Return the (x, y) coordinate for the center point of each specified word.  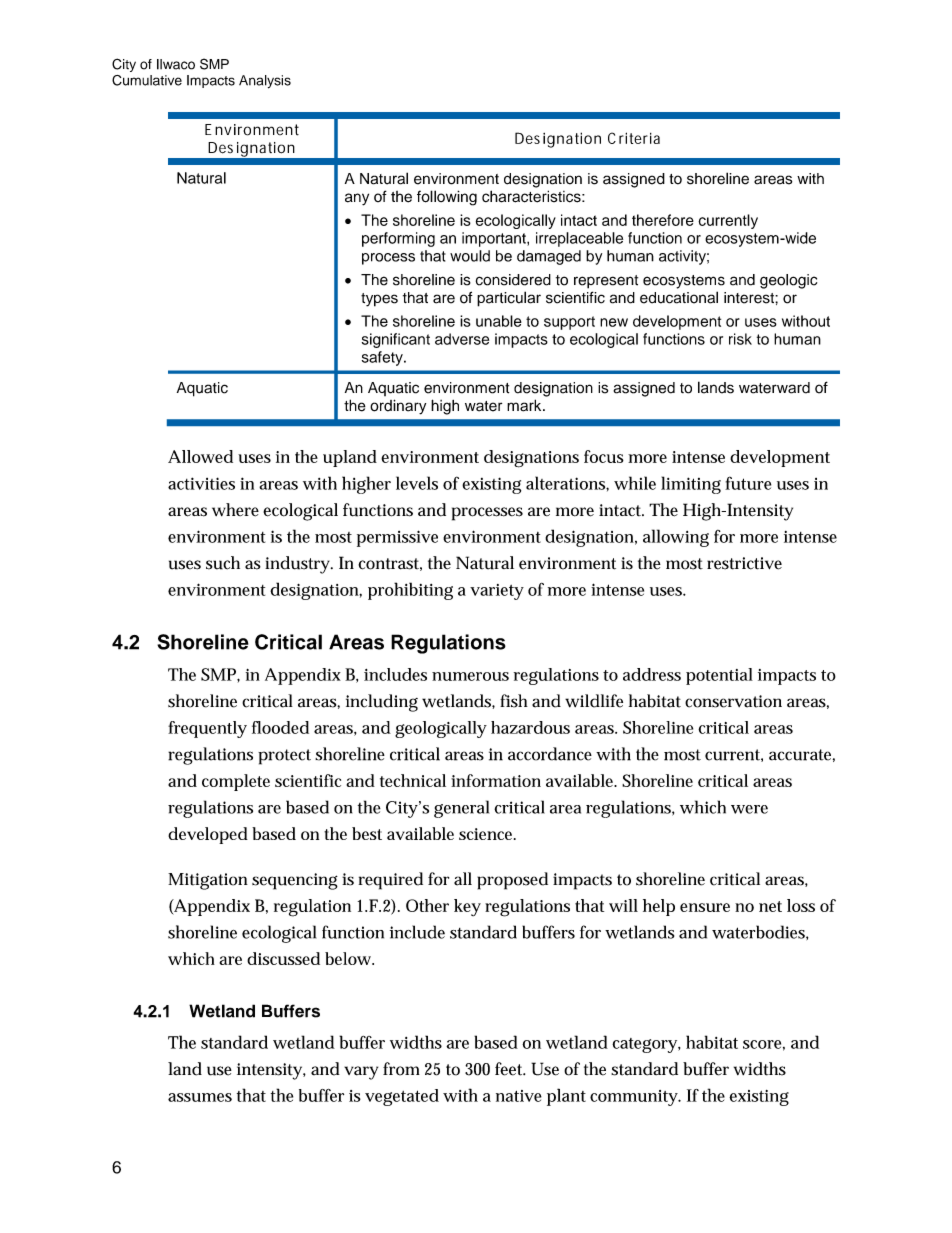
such (223, 563)
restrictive (744, 563)
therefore (663, 220)
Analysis (265, 82)
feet (510, 1069)
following (447, 198)
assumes (200, 1097)
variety (497, 592)
